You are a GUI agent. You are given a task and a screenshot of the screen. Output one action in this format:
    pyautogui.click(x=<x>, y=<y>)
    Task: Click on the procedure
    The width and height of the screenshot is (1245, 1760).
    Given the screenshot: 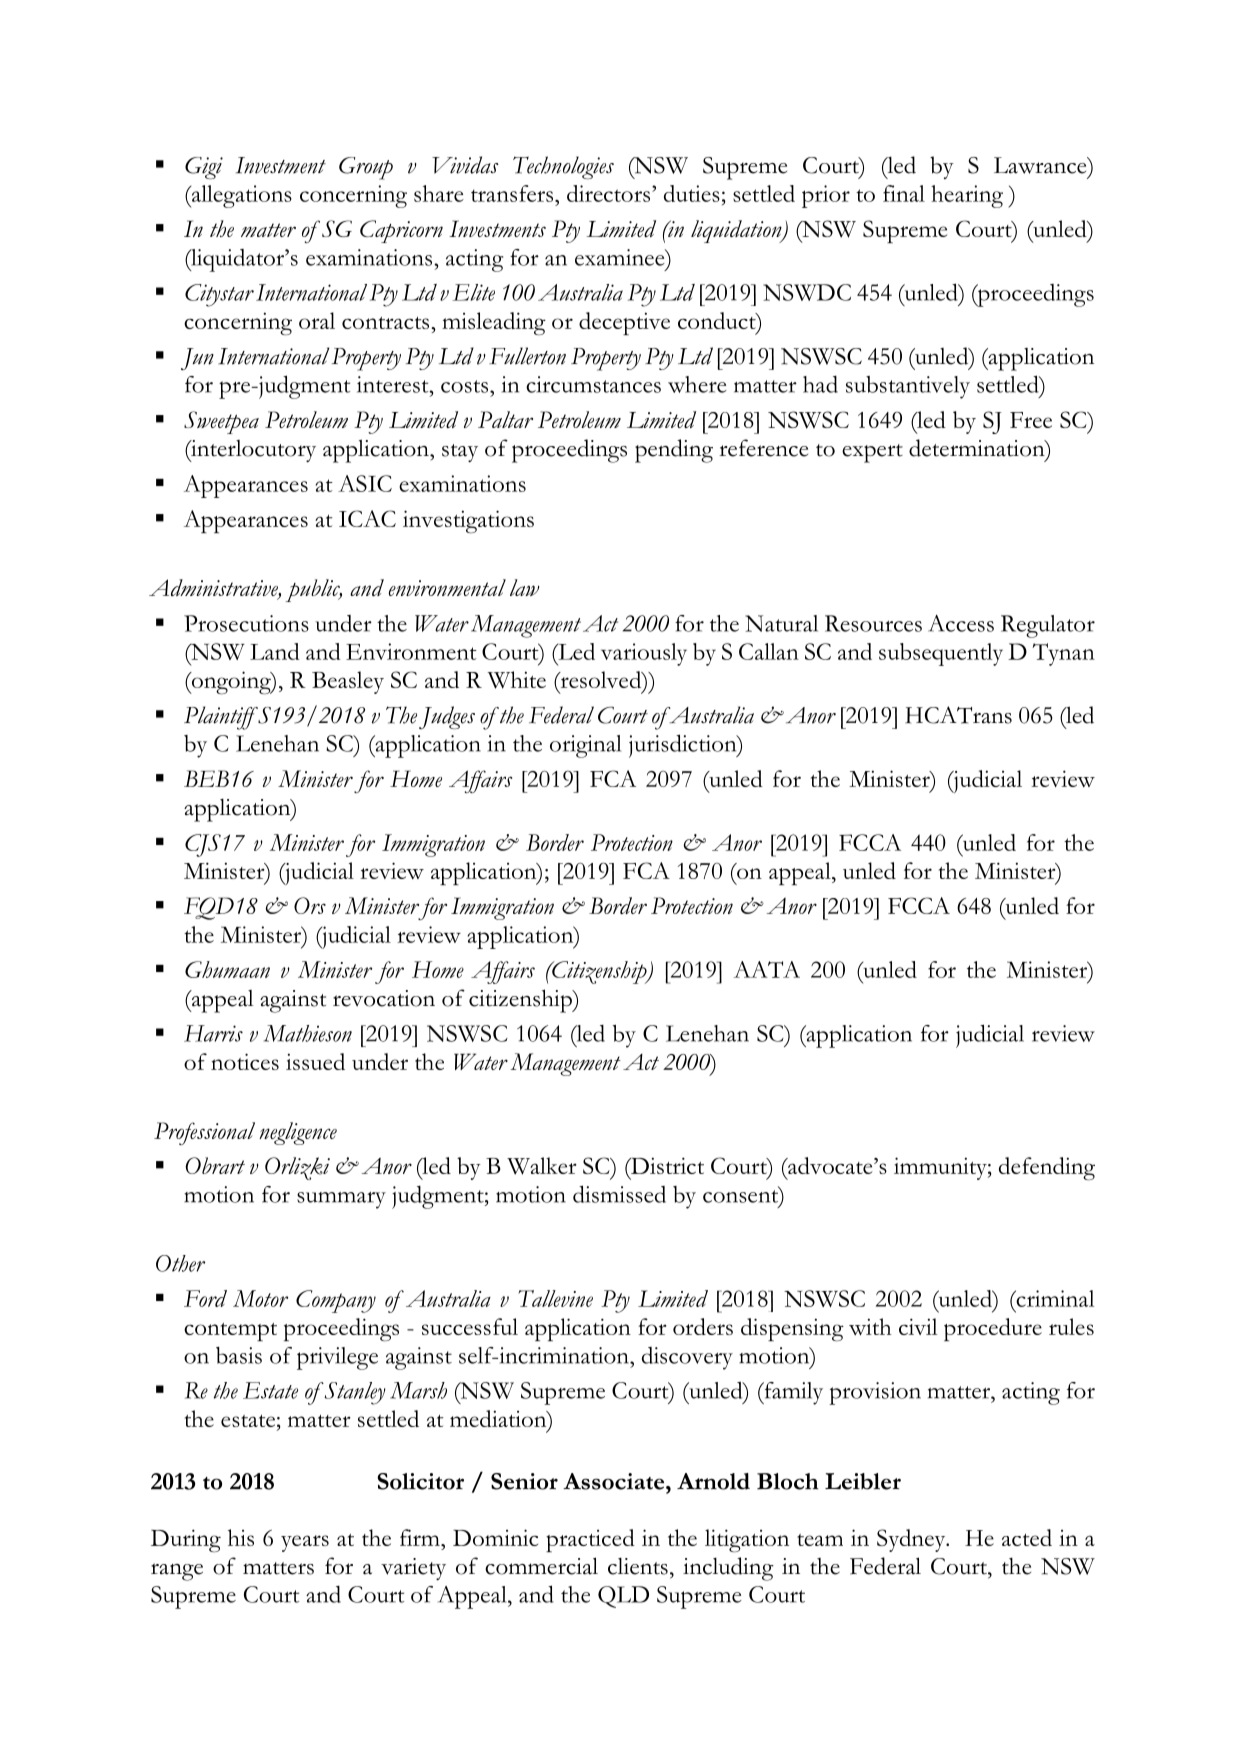 What is the action you would take?
    pyautogui.click(x=993, y=1329)
